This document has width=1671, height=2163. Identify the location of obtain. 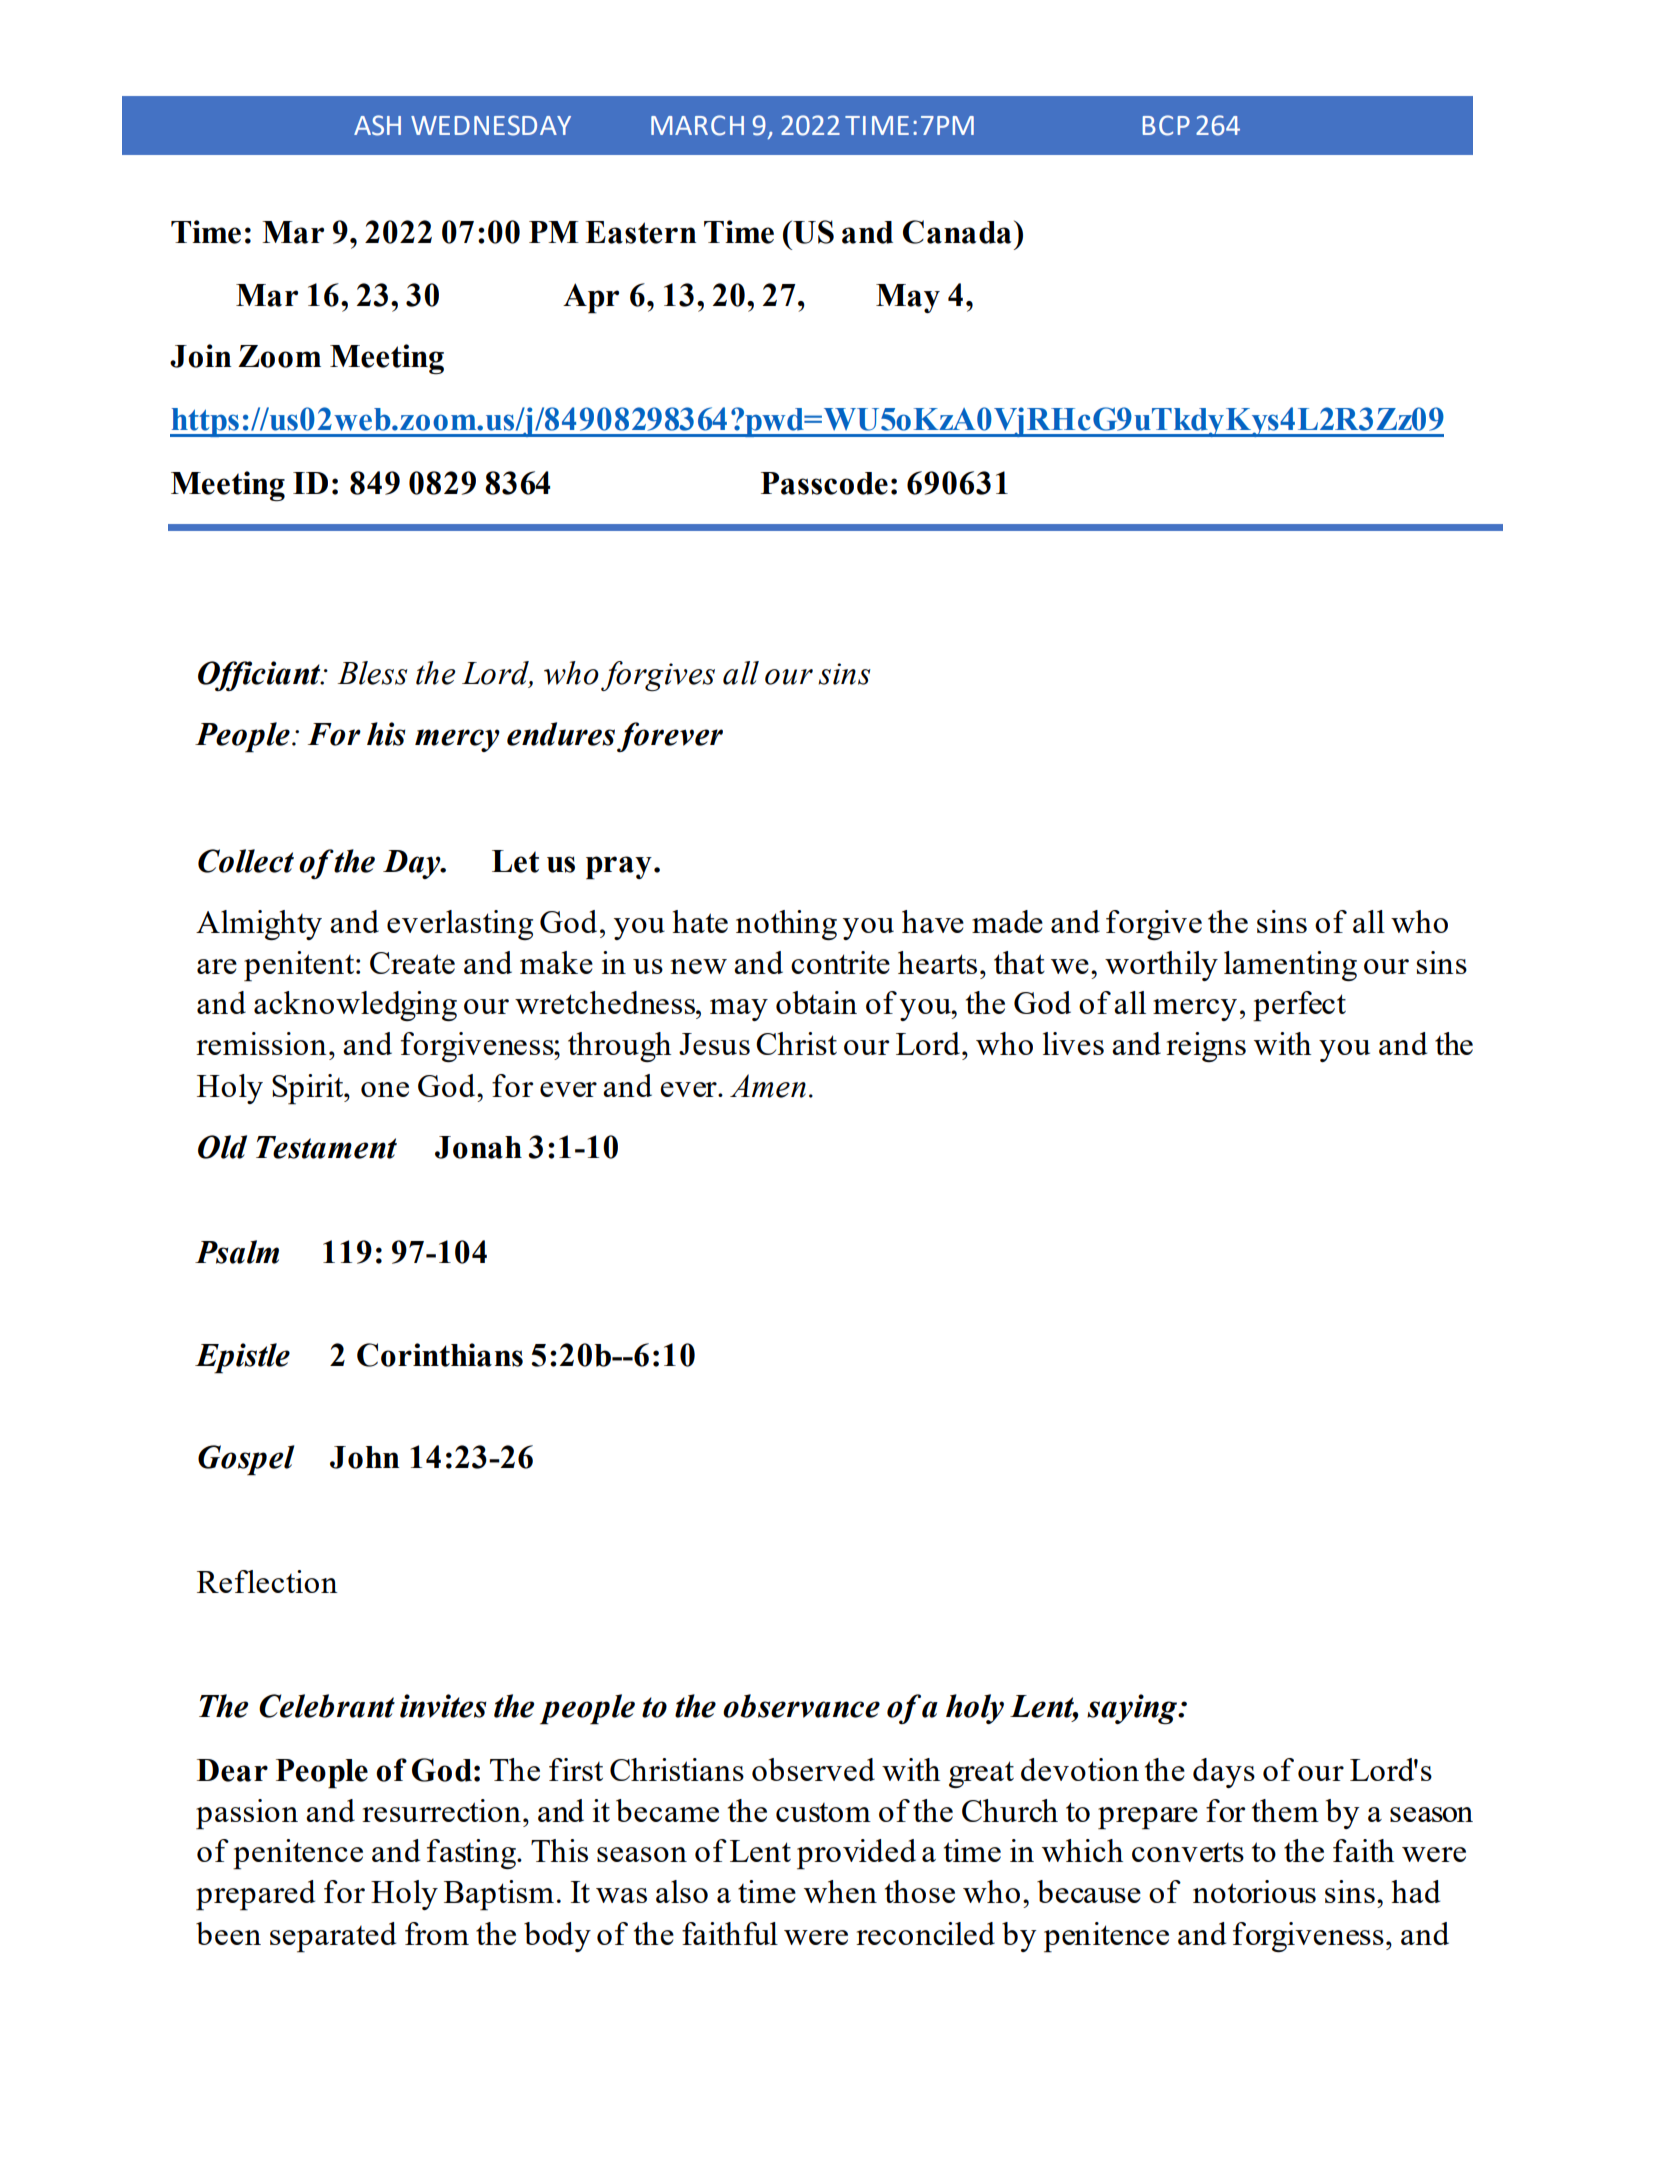
(816, 1002).
